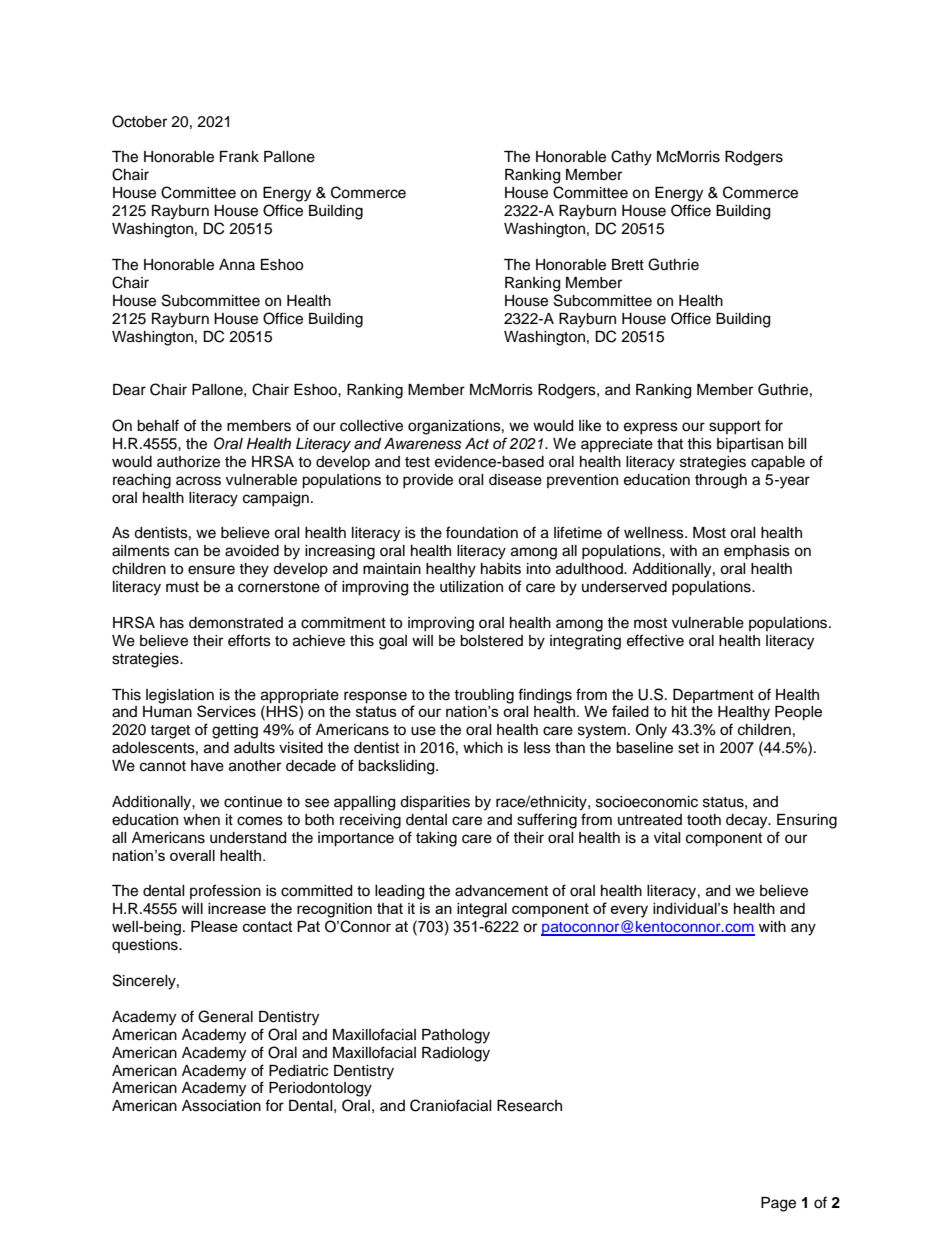 The width and height of the screenshot is (952, 1233). I want to click on Page, so click(778, 1204).
